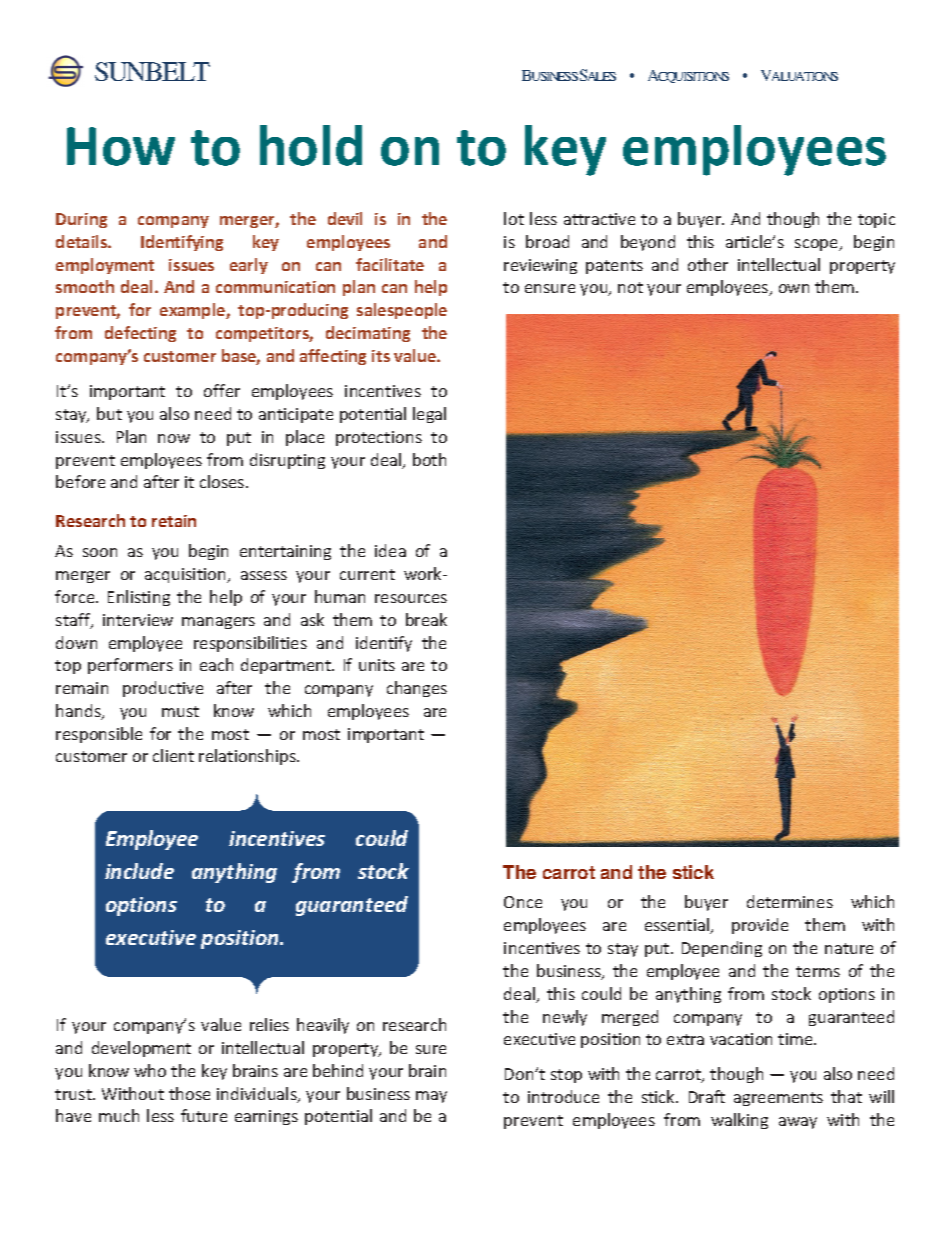 This screenshot has width=952, height=1233. What do you see at coordinates (311, 145) in the screenshot?
I see `hold` at bounding box center [311, 145].
